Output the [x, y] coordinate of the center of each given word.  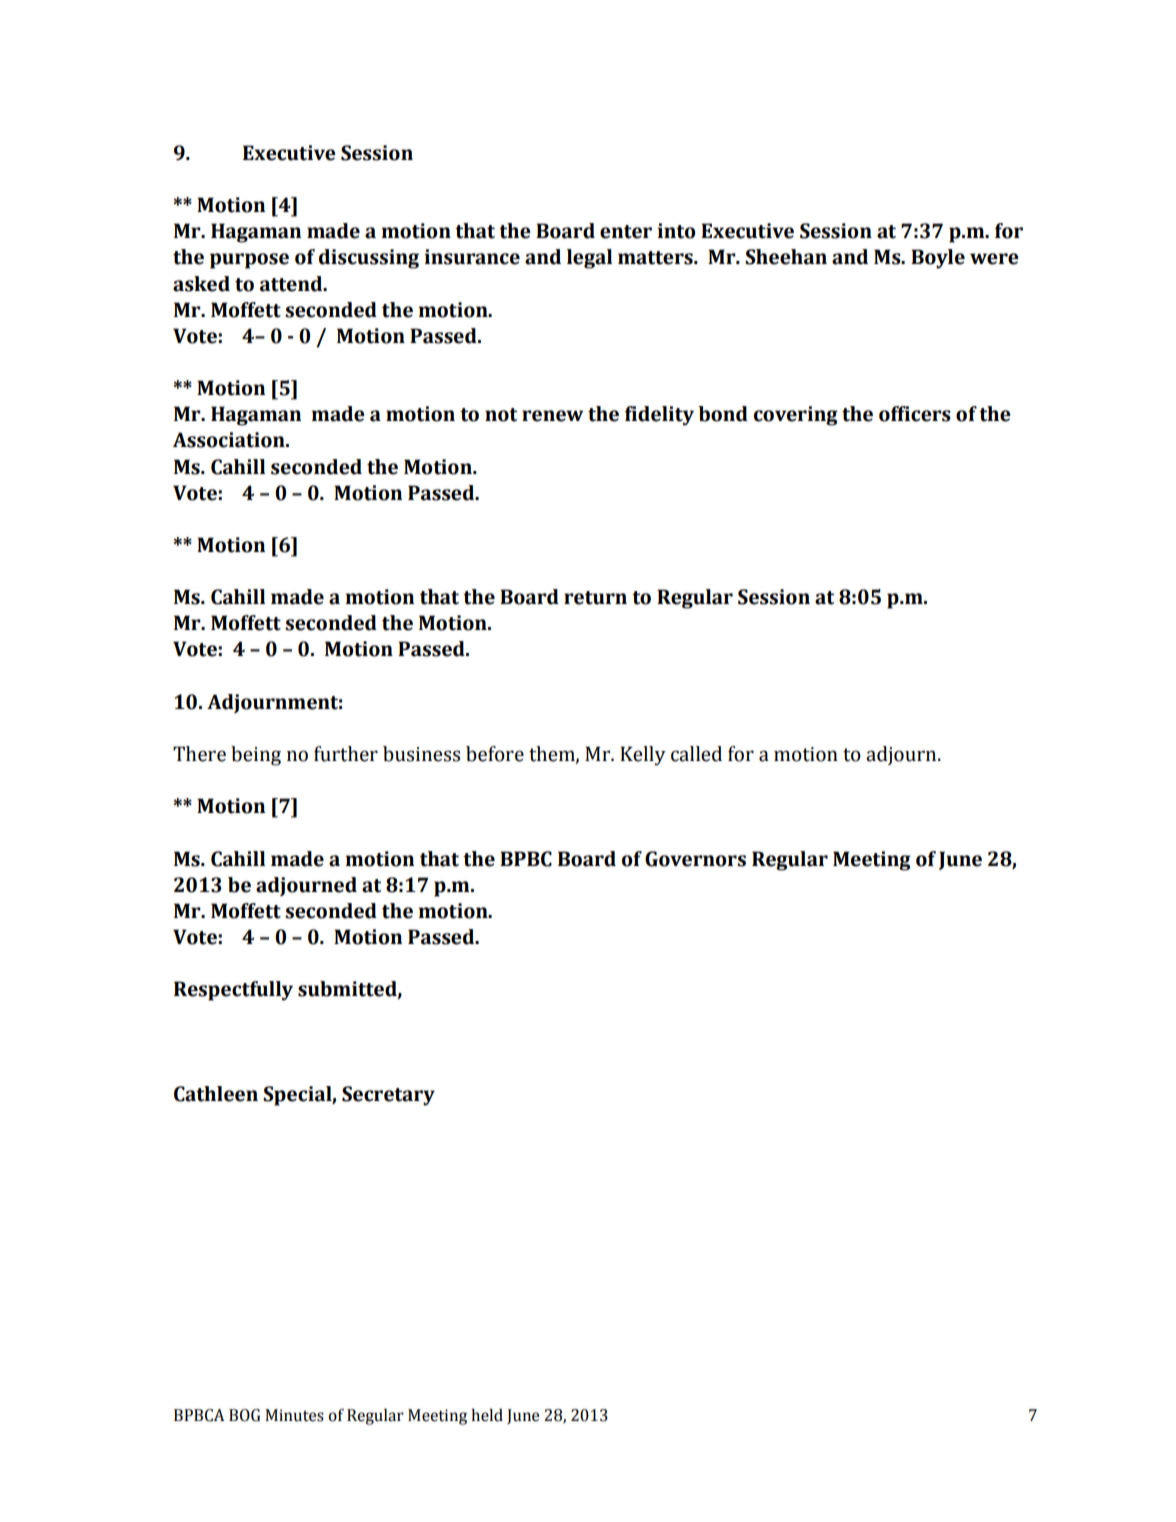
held [487, 1415]
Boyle [938, 259]
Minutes [294, 1415]
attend [292, 284]
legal [589, 259]
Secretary [388, 1096]
